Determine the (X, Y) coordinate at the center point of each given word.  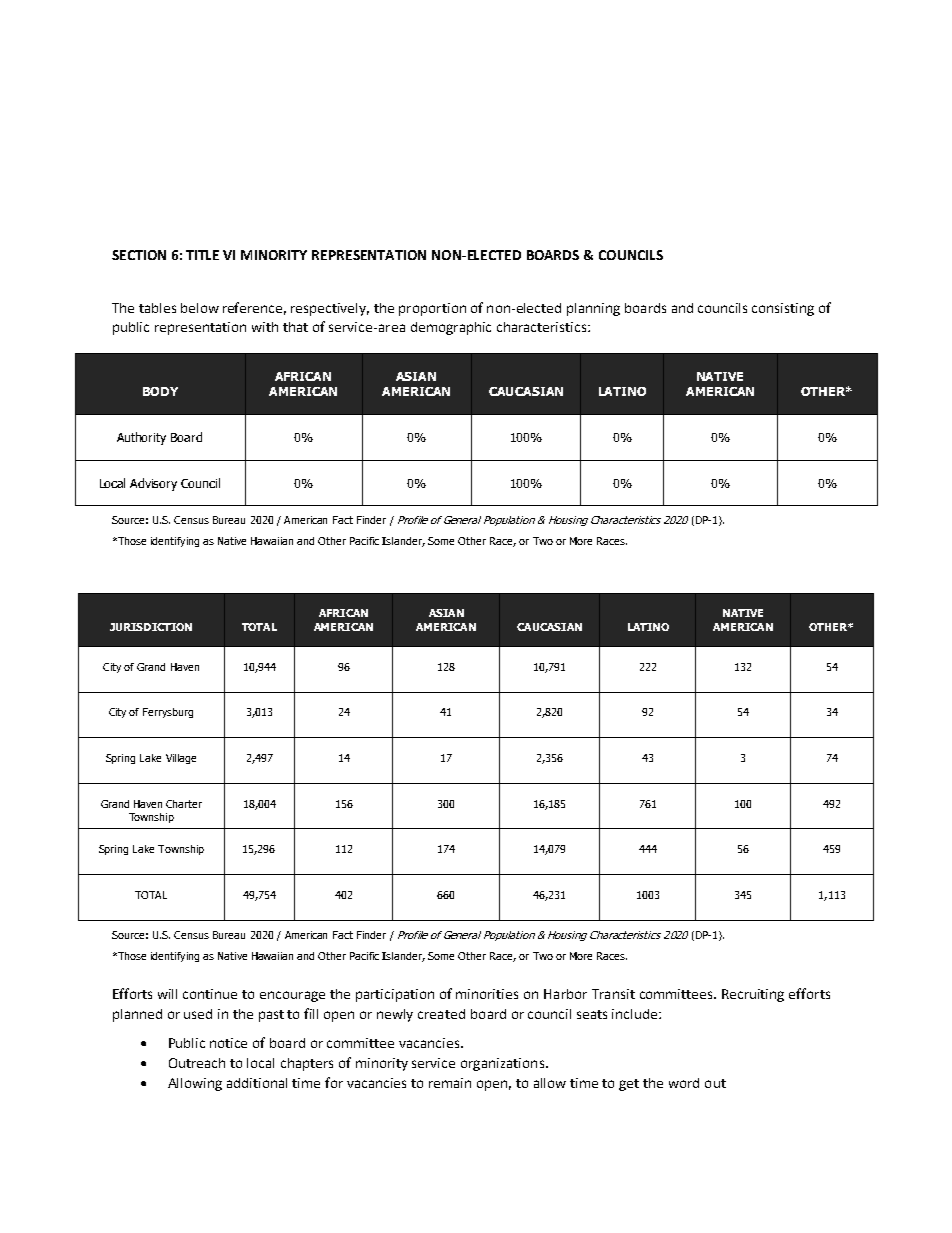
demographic (451, 328)
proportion (432, 309)
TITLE (202, 255)
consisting (783, 309)
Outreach (197, 1063)
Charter (184, 804)
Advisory (153, 484)
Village (181, 759)
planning (593, 309)
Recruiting (753, 995)
